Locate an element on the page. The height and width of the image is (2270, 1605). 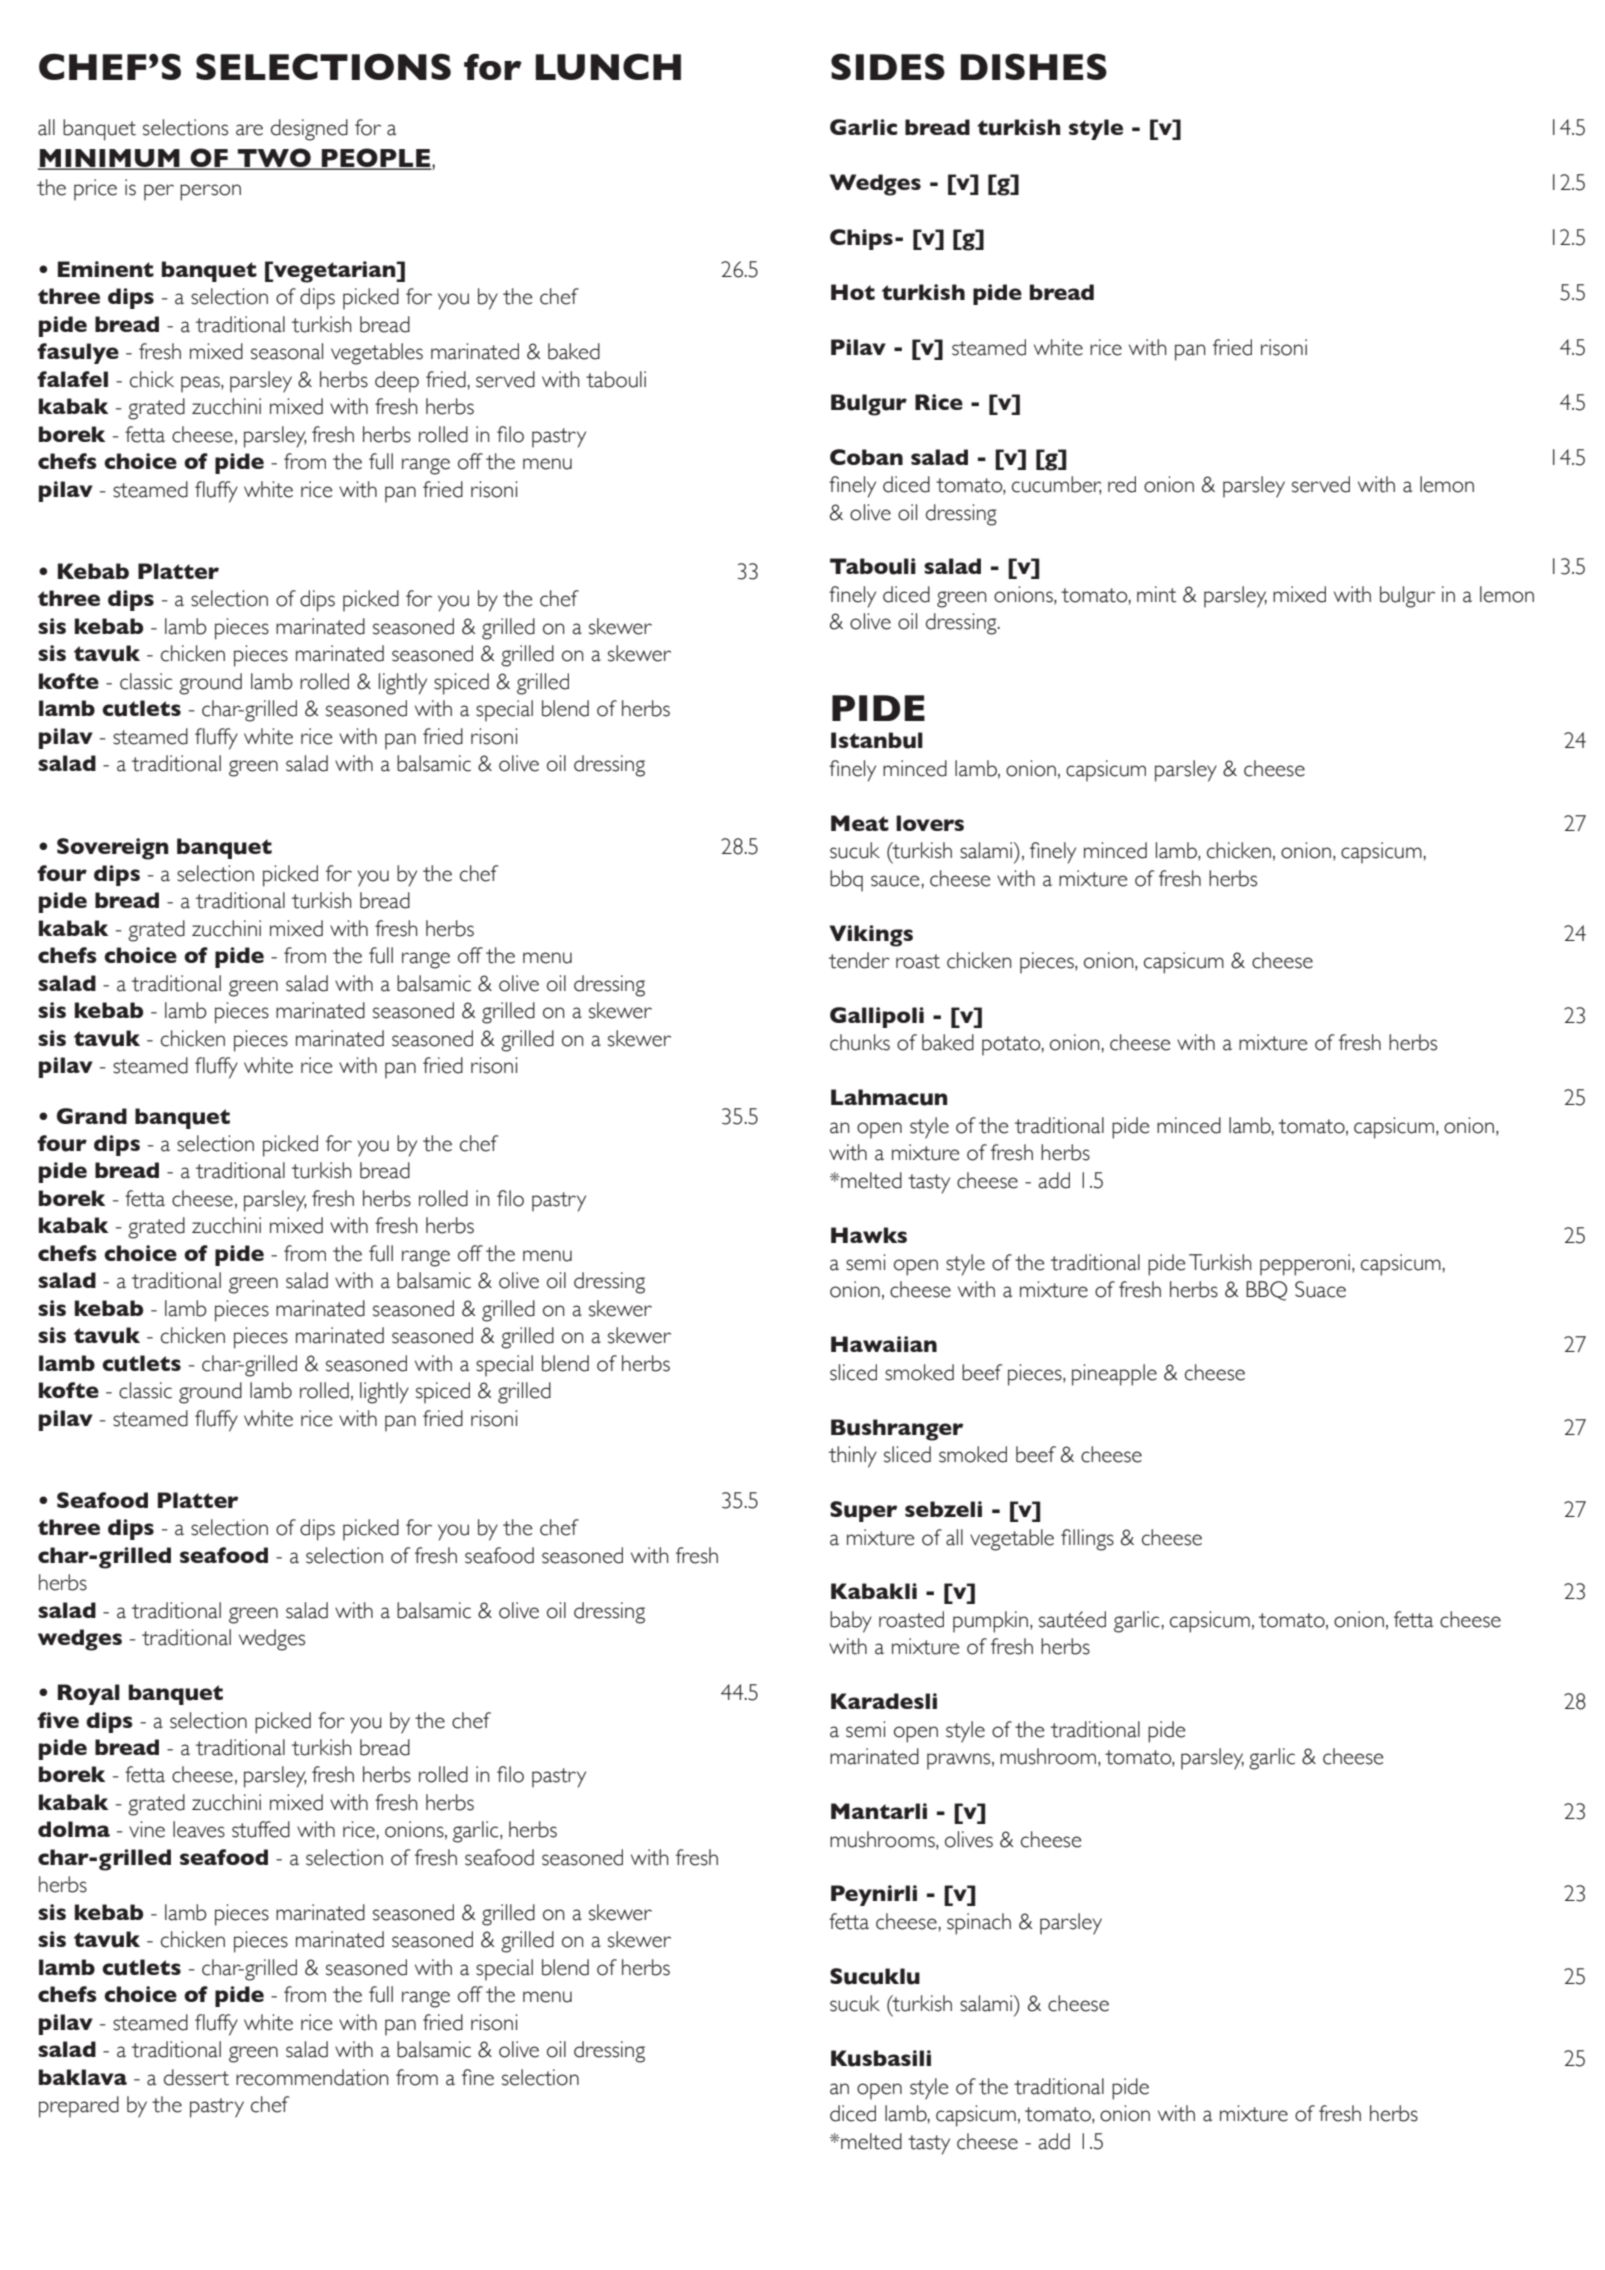
DISHES is located at coordinates (1033, 66).
